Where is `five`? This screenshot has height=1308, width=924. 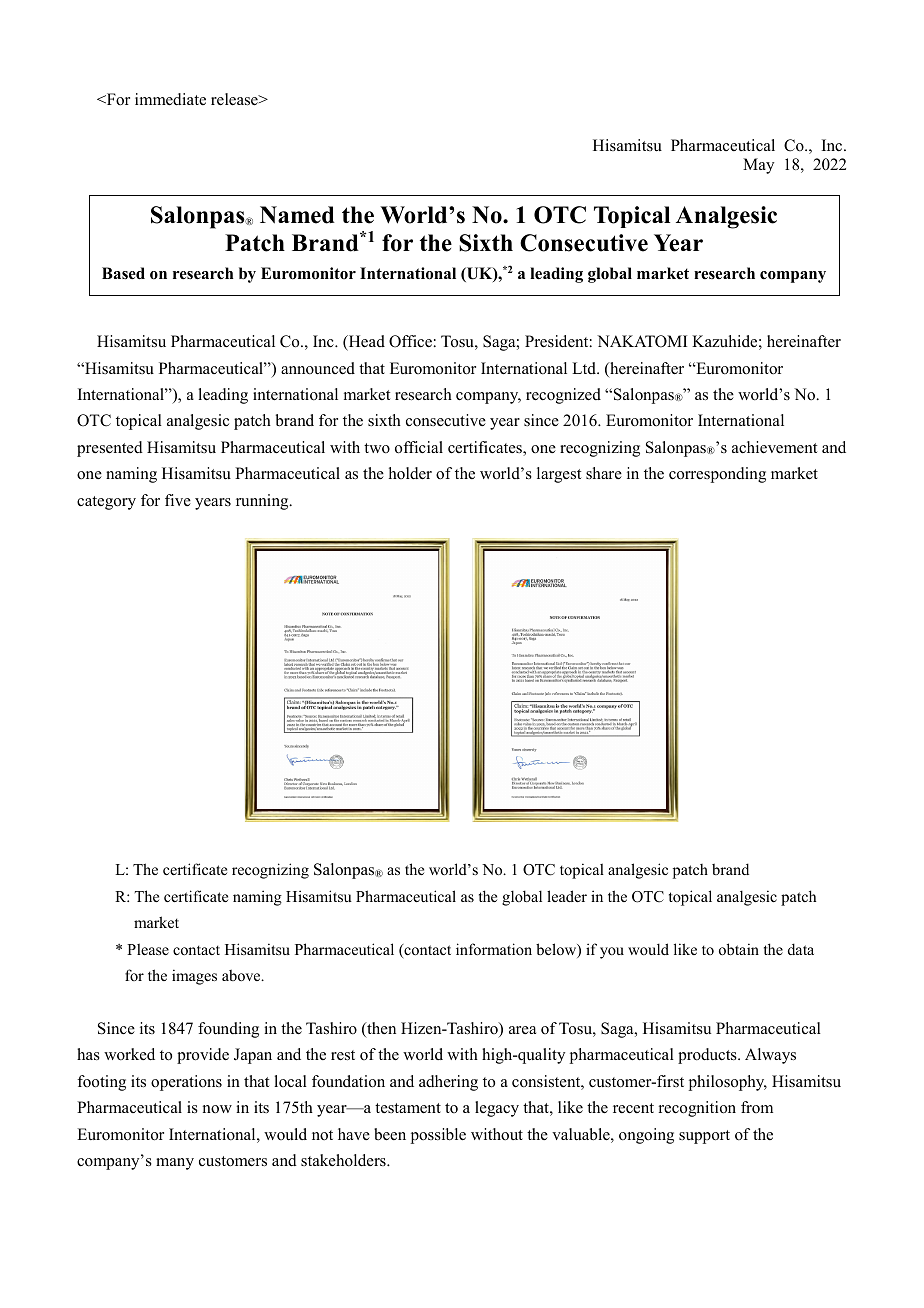
five is located at coordinates (178, 500).
